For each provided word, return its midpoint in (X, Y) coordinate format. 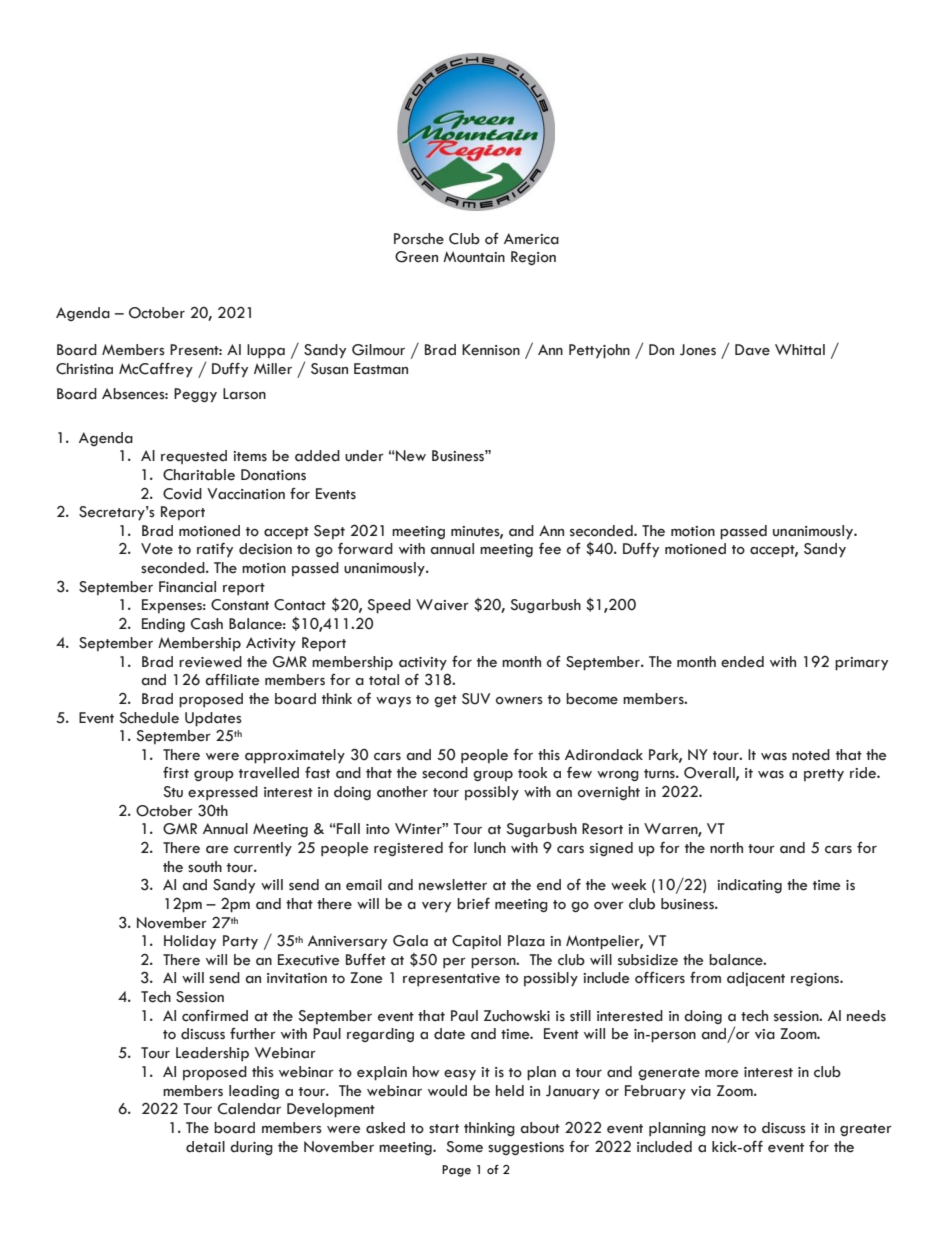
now (725, 1130)
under (364, 456)
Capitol (476, 942)
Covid (182, 494)
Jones (698, 350)
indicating (749, 886)
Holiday (190, 942)
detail (205, 1147)
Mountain (474, 257)
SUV (476, 699)
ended (742, 662)
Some (464, 1147)
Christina (84, 369)
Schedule (149, 718)
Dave (752, 350)
